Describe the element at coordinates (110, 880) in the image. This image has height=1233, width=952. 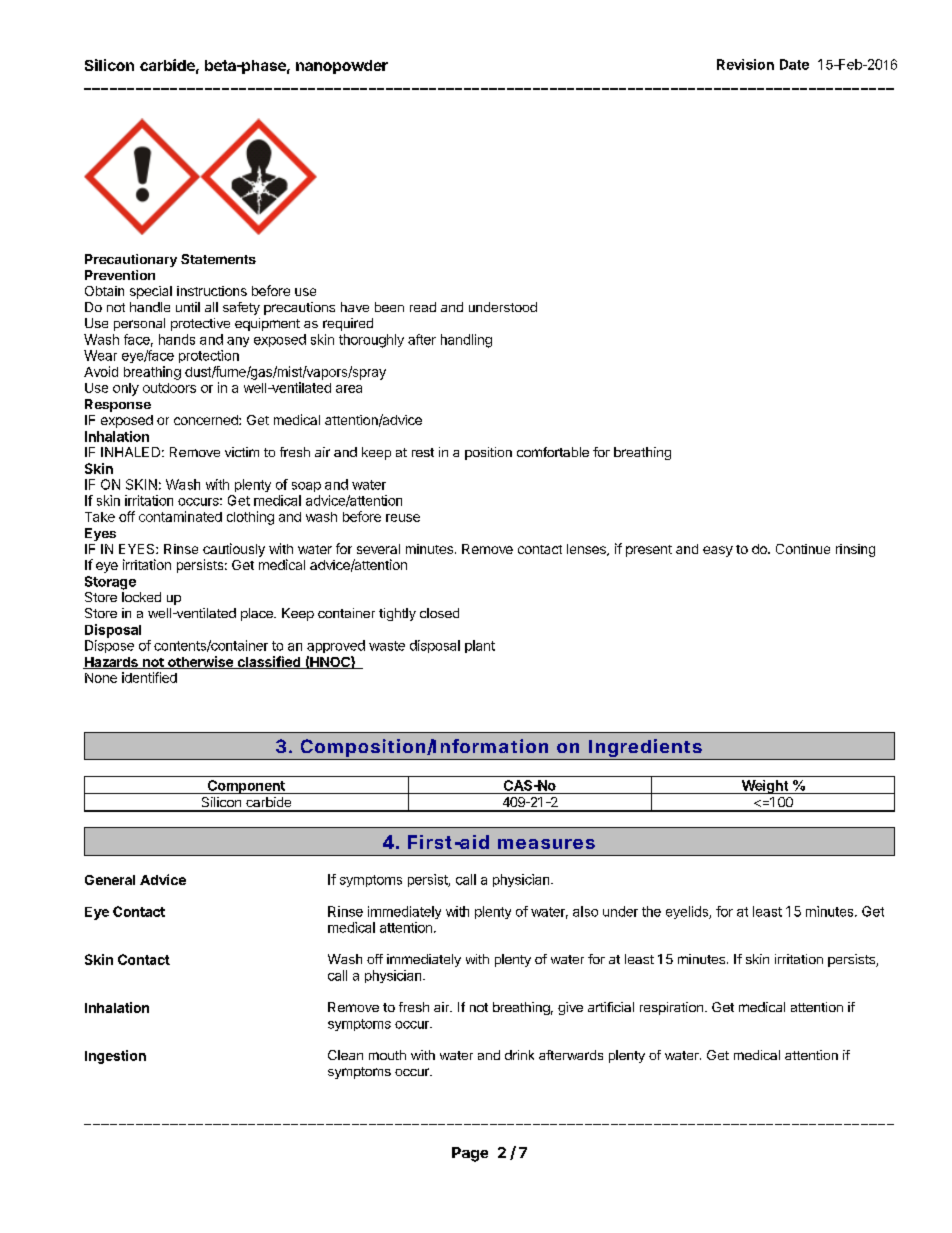
I see `General` at that location.
